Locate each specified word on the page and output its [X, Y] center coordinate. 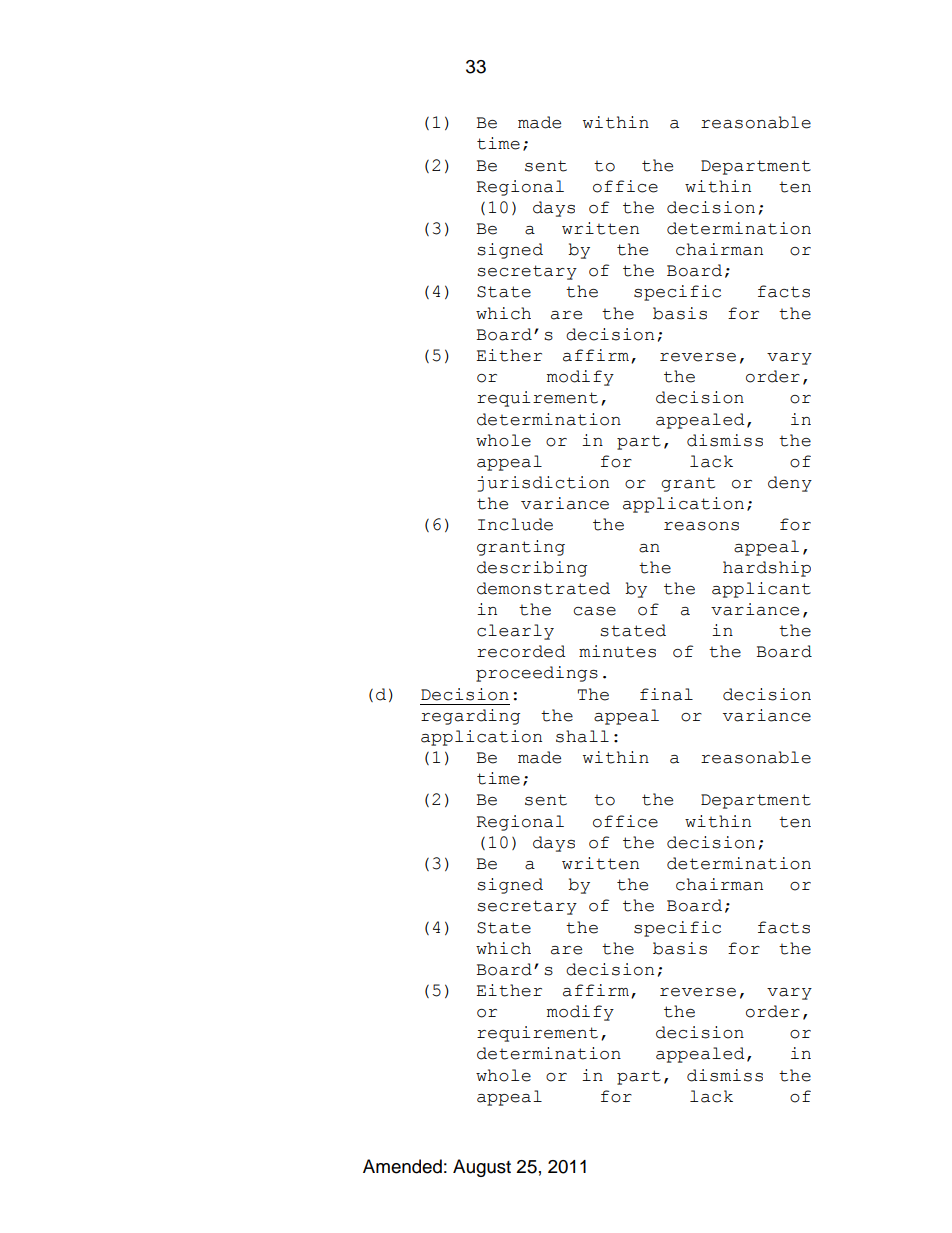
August [482, 1168]
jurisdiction [543, 484]
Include [515, 524]
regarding [470, 717]
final [666, 694]
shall [582, 736]
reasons [701, 526]
